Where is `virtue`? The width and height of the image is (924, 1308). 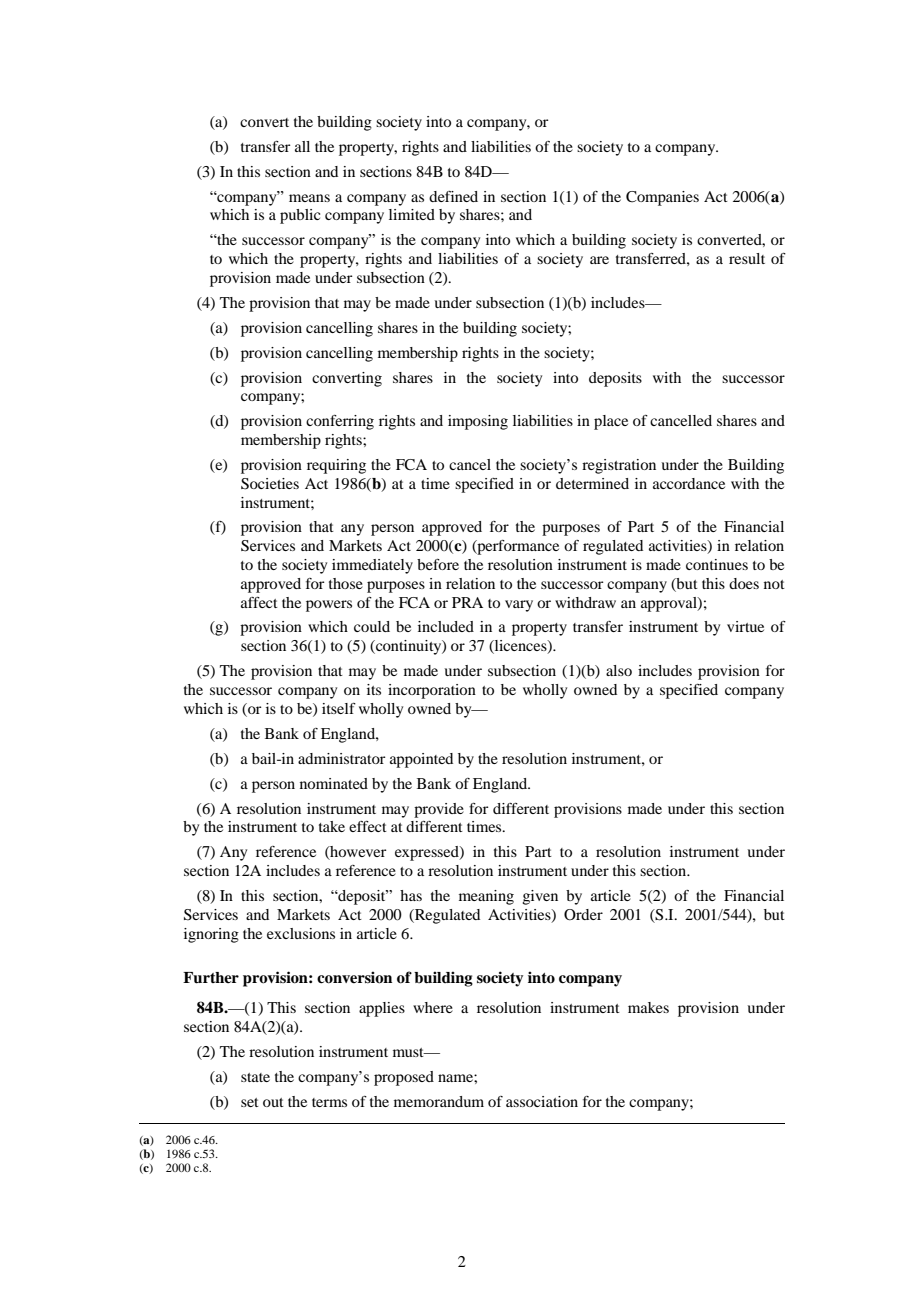
virtue is located at coordinates (745, 626).
